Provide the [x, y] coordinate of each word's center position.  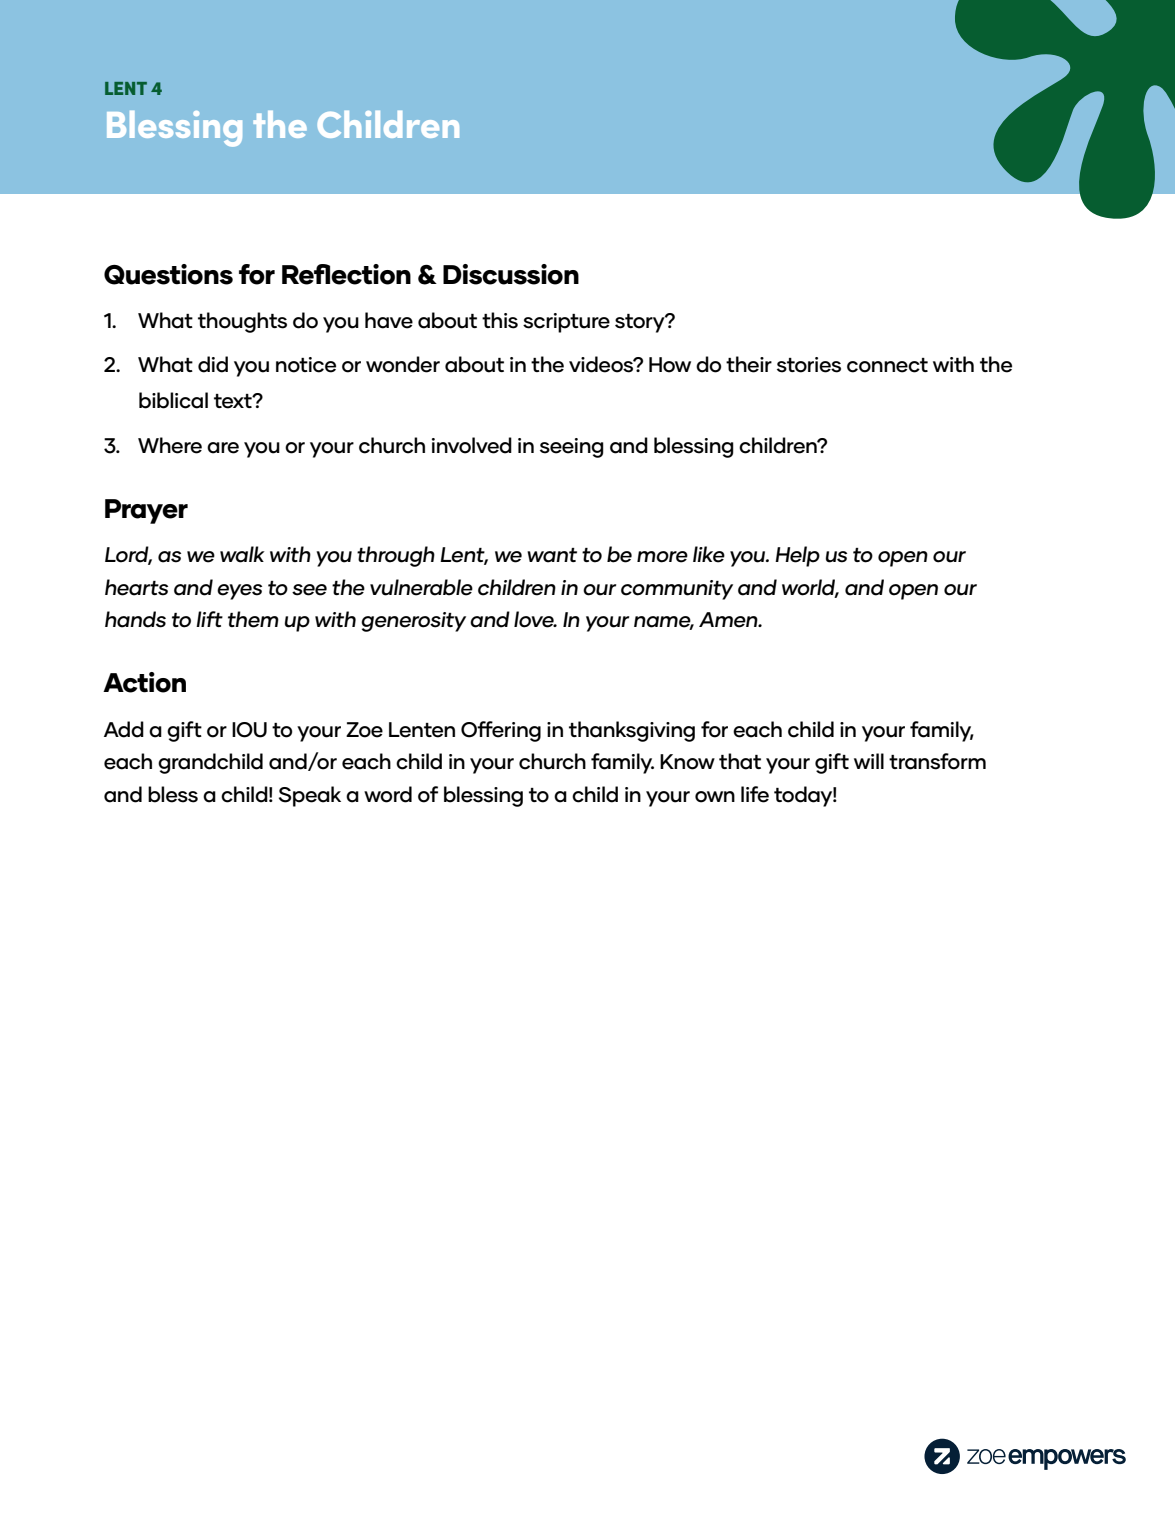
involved [472, 445]
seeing [572, 448]
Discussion [511, 274]
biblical [173, 400]
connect [887, 365]
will [869, 761]
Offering [501, 731]
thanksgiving [632, 731]
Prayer [146, 511]
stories [809, 365]
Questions [168, 274]
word [388, 794]
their [749, 364]
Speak [310, 796]
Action [144, 682]
